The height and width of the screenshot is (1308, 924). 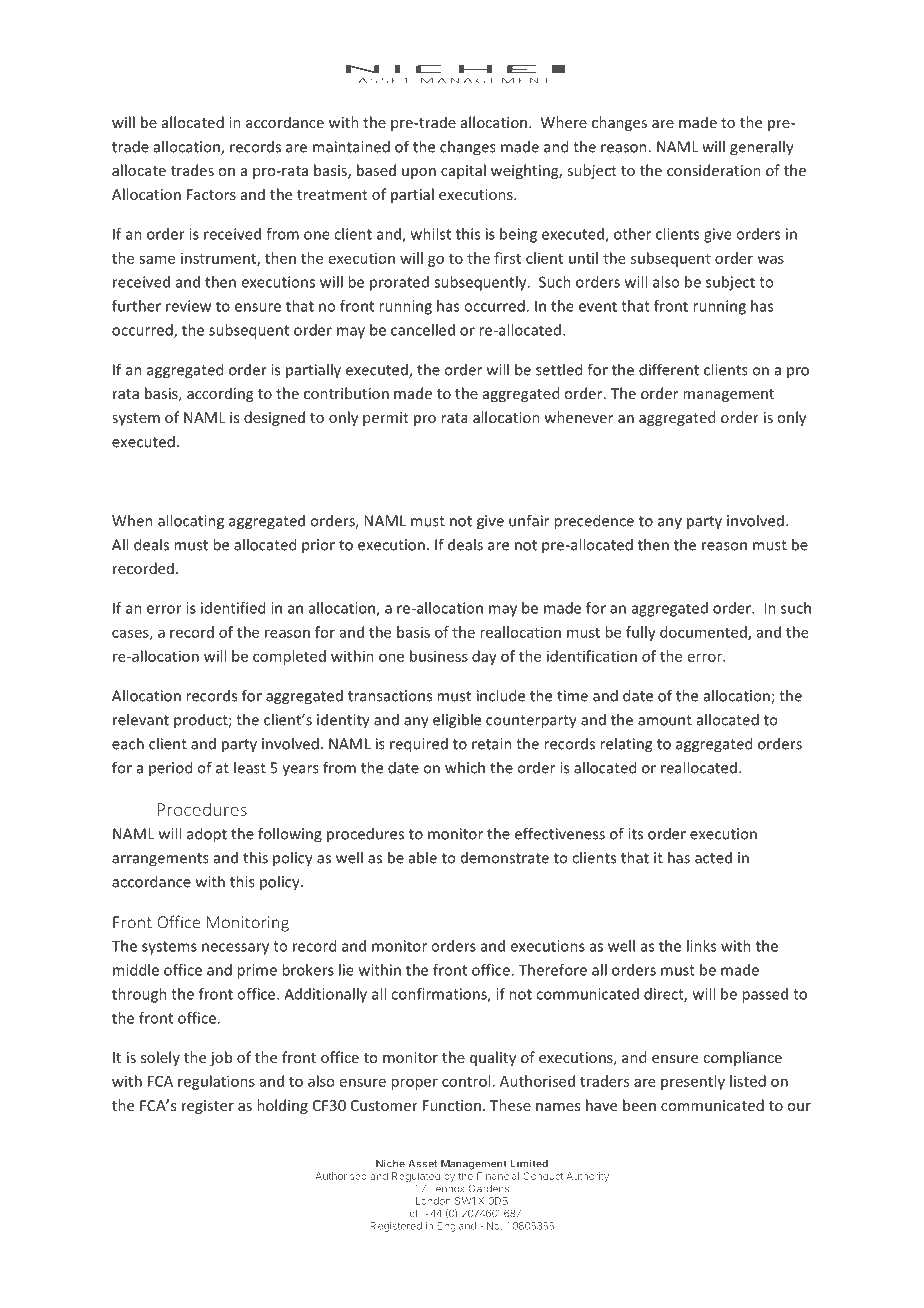 I want to click on Factors, so click(x=211, y=194).
